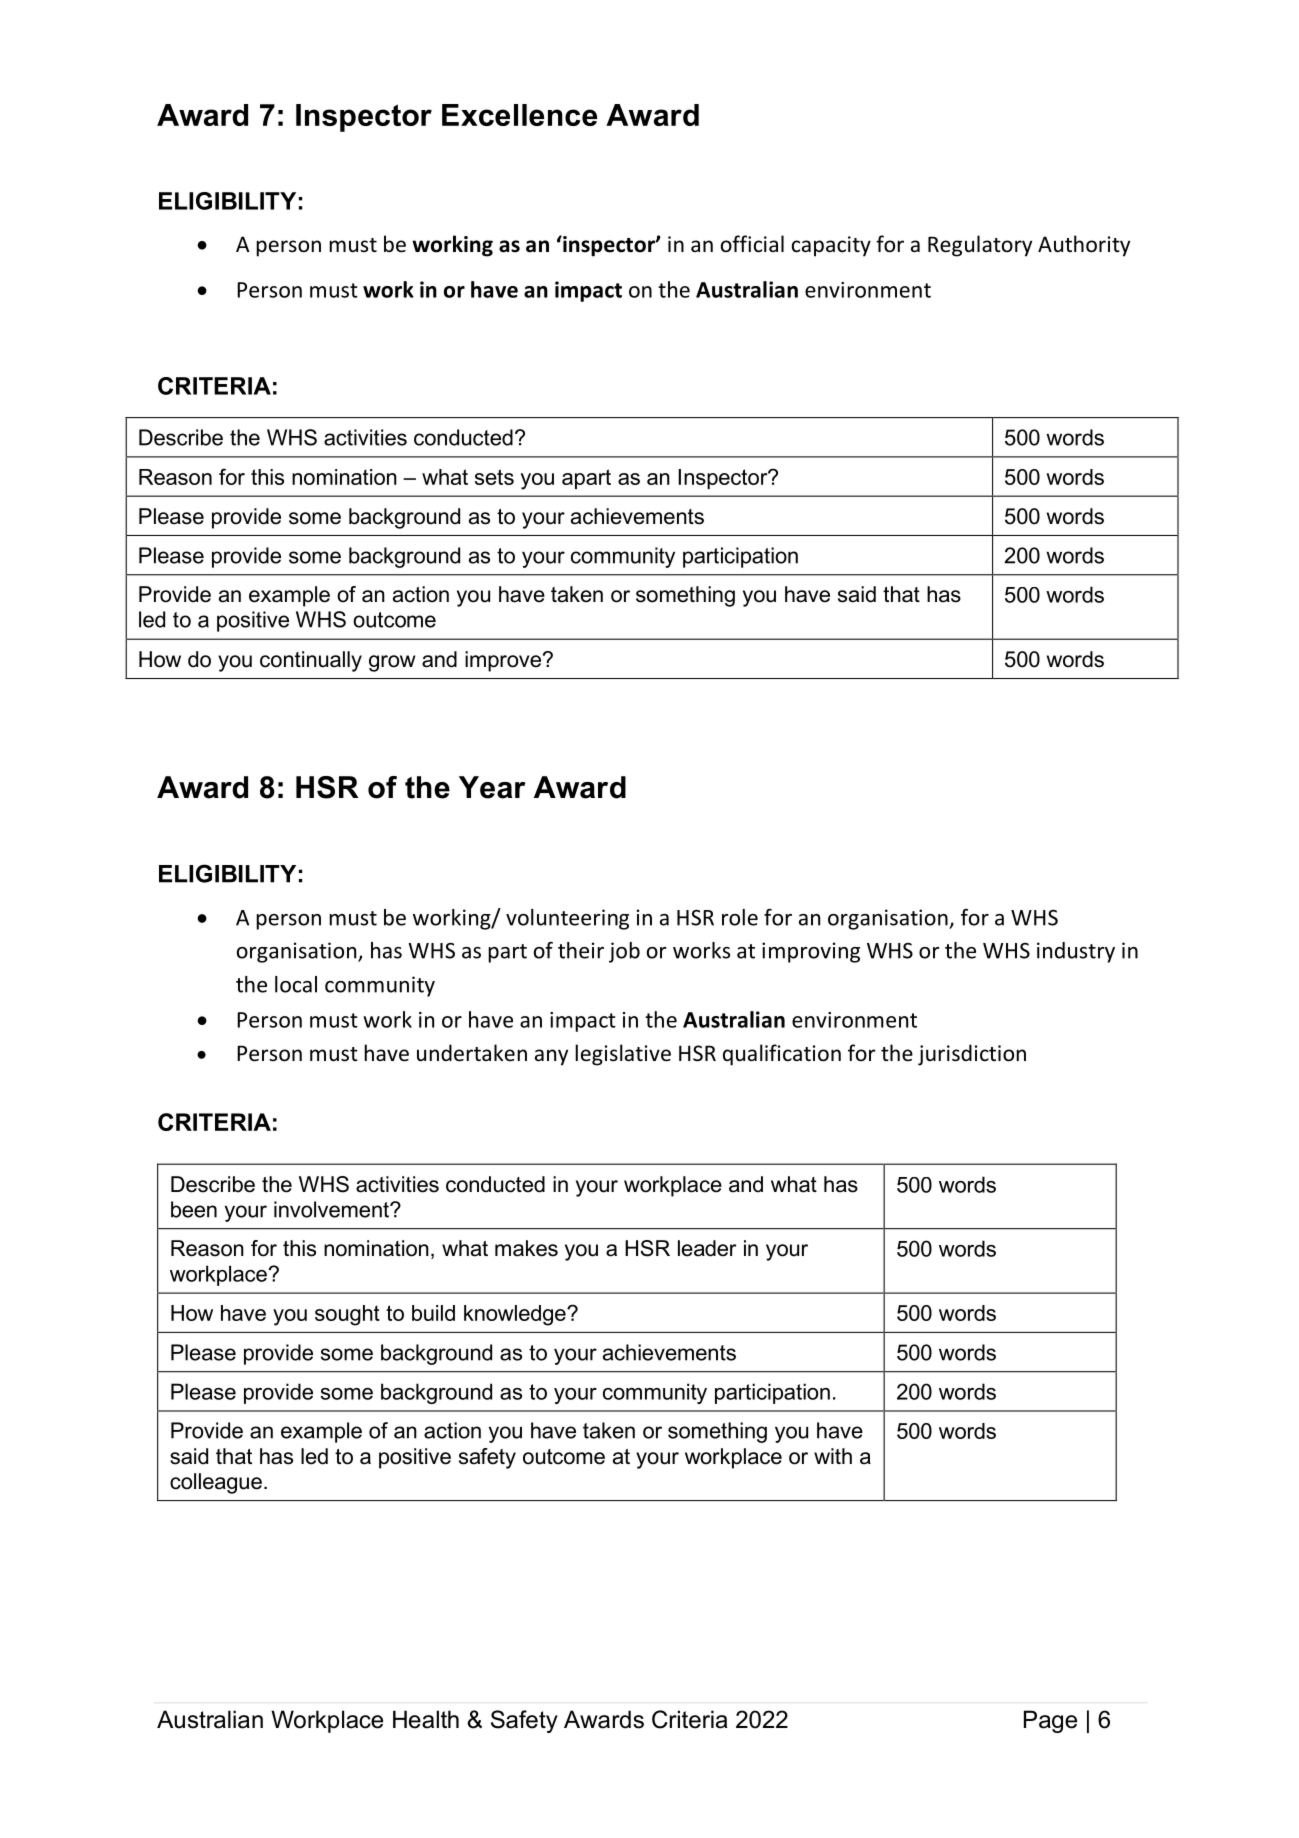 Image resolution: width=1299 pixels, height=1838 pixels. I want to click on Health, so click(426, 1719).
